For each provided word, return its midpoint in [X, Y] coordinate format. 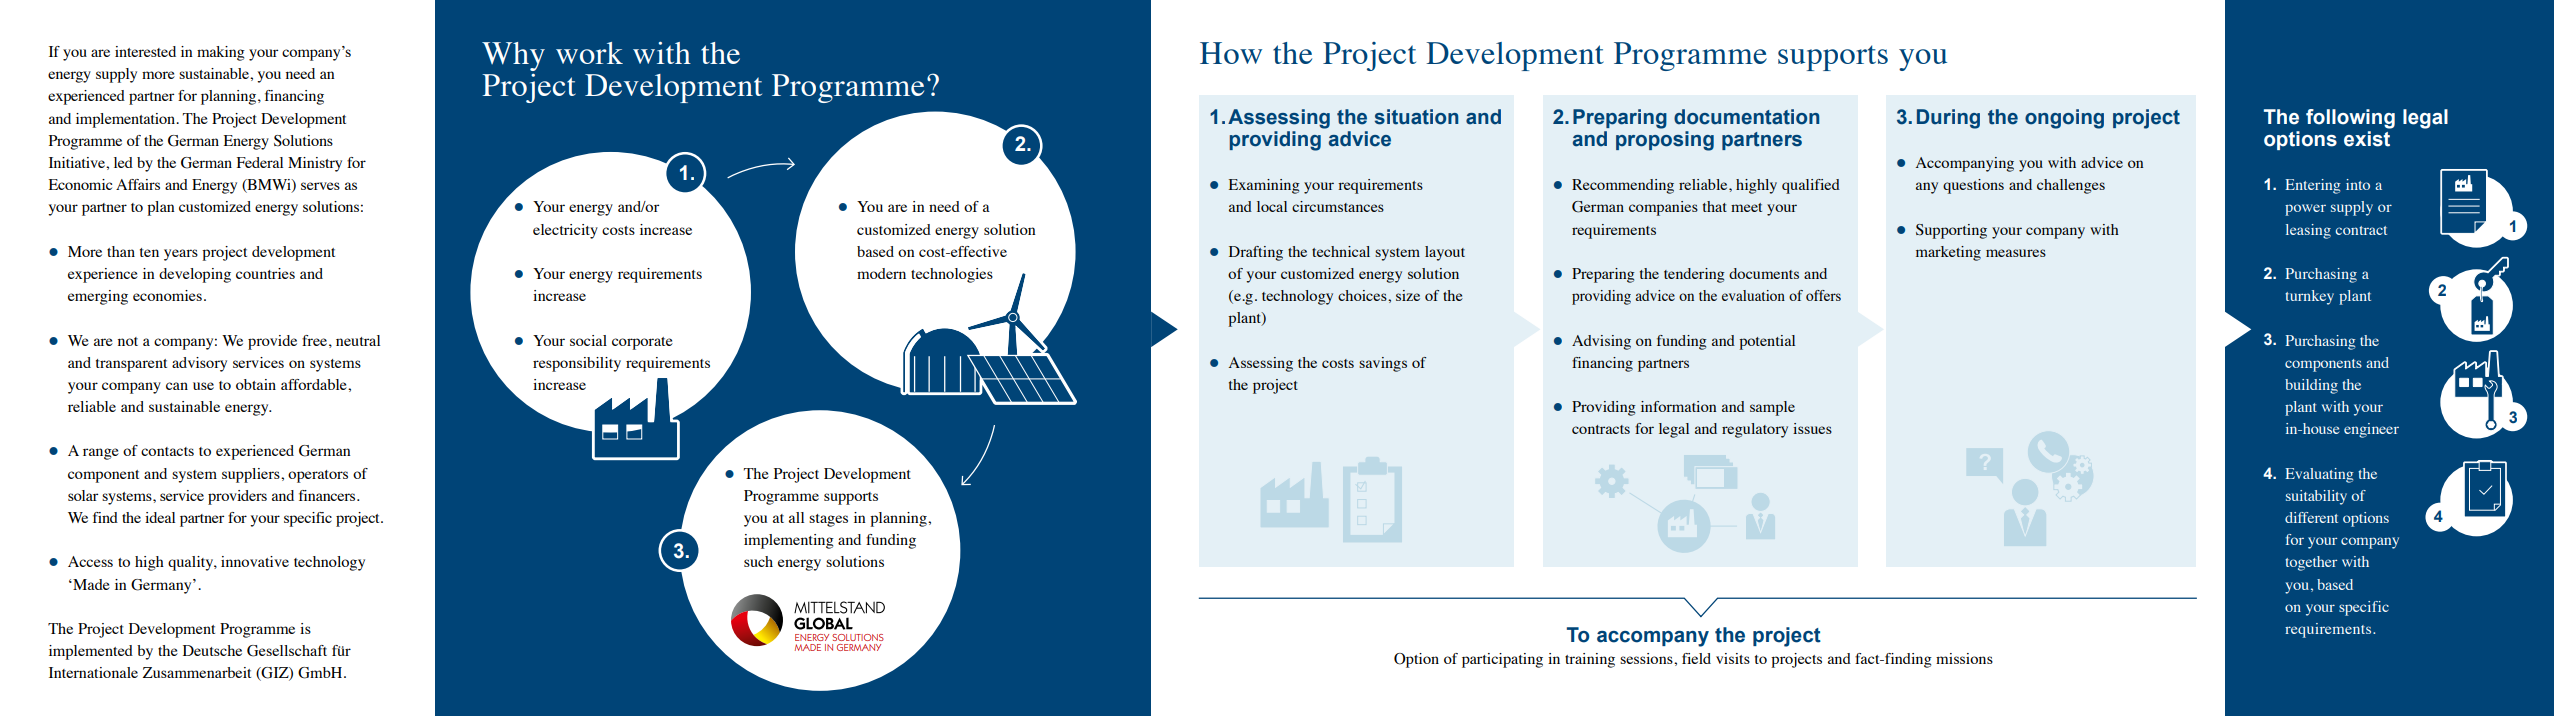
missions [1964, 658]
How [1231, 53]
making [221, 53]
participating [1502, 660]
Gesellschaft [287, 651]
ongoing [2064, 119]
